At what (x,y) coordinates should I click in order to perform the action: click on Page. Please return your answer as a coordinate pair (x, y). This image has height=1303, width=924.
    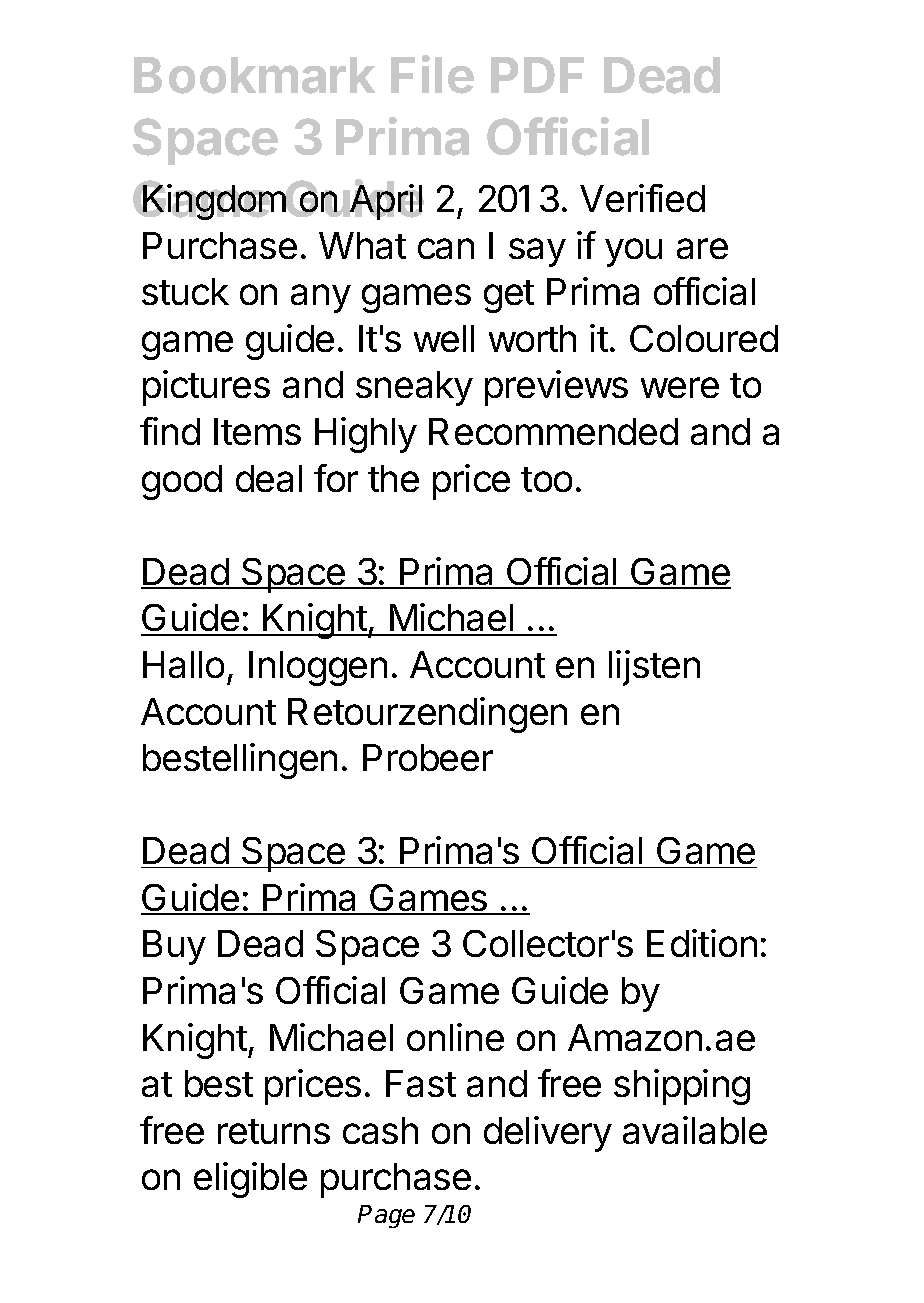
    Looking at the image, I should click on (386, 1216).
